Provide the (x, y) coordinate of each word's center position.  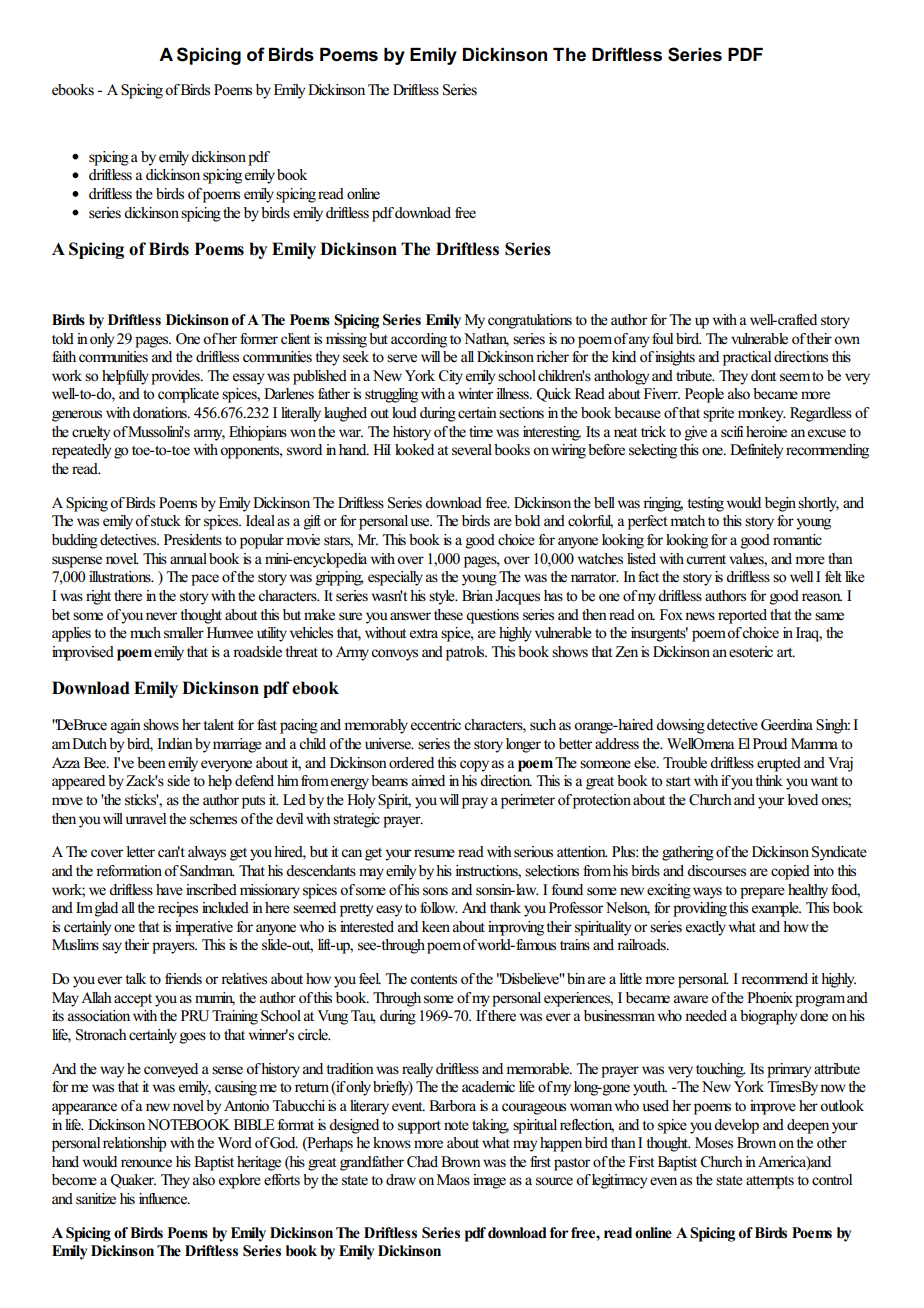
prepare (762, 893)
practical (747, 358)
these (448, 615)
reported (742, 616)
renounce (146, 1163)
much (145, 632)
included (225, 908)
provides (176, 377)
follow (439, 908)
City (451, 377)
